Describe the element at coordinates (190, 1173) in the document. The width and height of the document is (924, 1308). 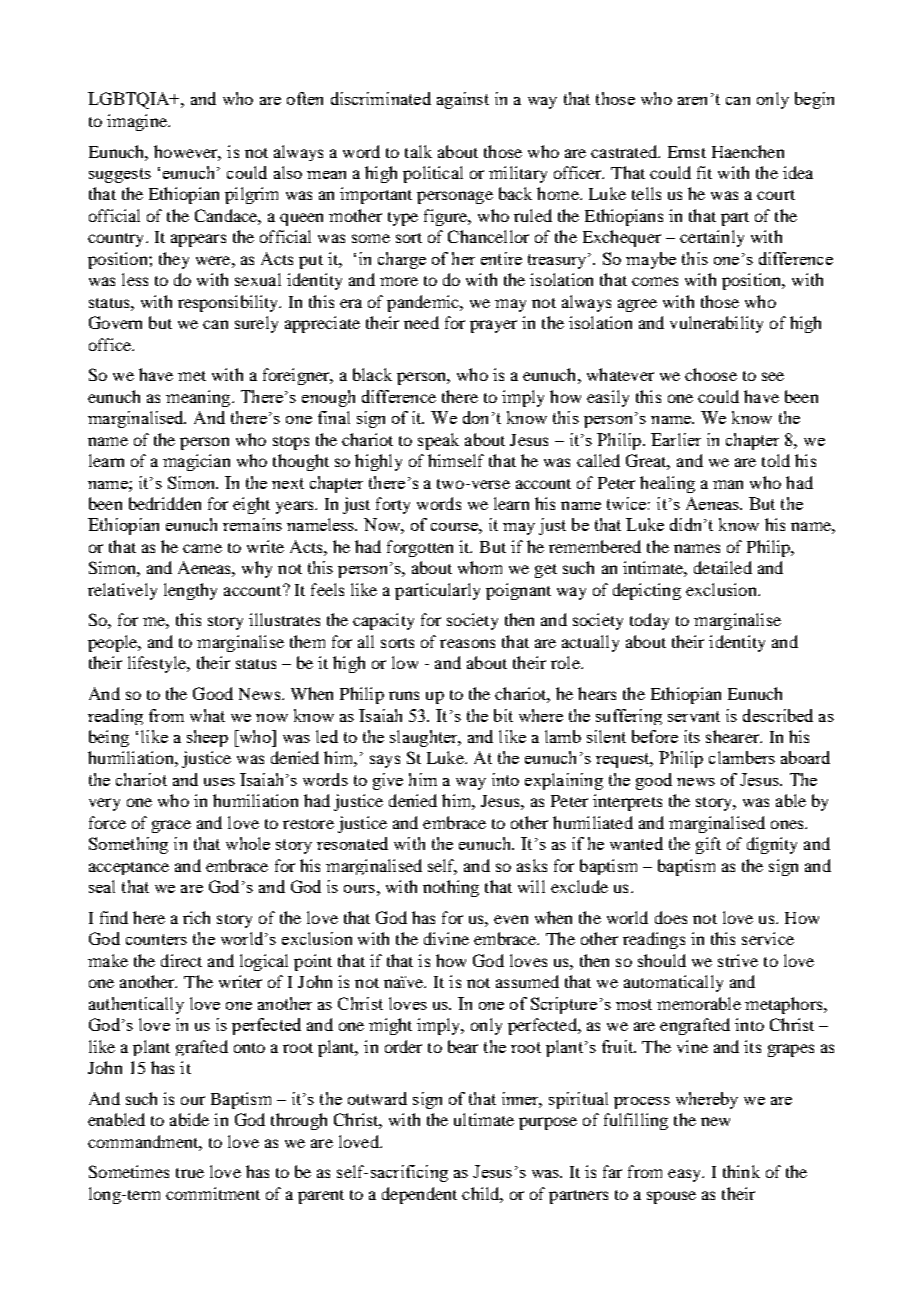
I see `true` at that location.
